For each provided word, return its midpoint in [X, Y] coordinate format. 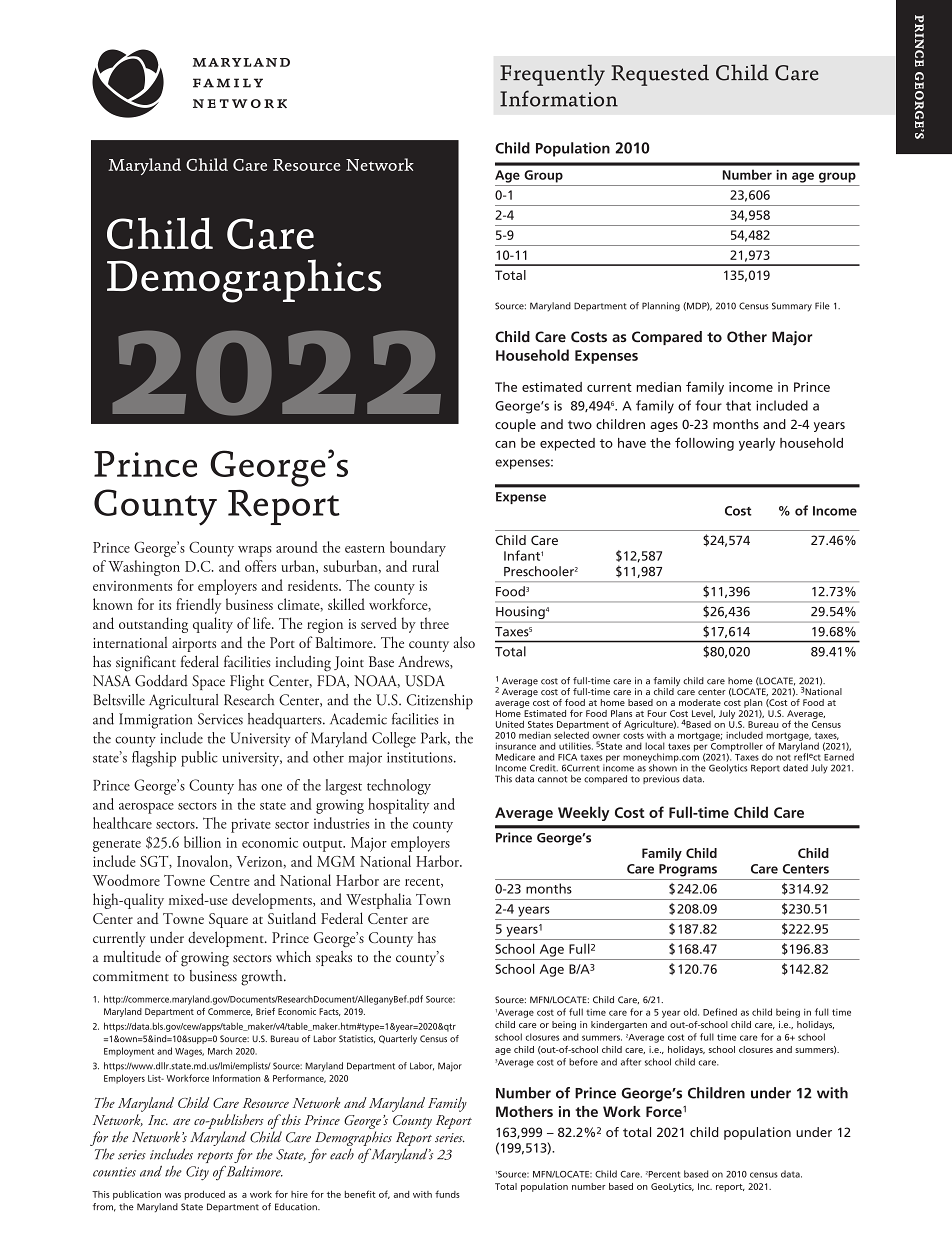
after [631, 1062]
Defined [720, 1012]
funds [447, 1194]
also [464, 642]
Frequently [552, 75]
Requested [660, 75]
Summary [792, 307]
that [738, 405]
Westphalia [379, 901]
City [197, 1173]
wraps [255, 551]
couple [515, 425]
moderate [700, 702]
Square [228, 920]
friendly [198, 606]
